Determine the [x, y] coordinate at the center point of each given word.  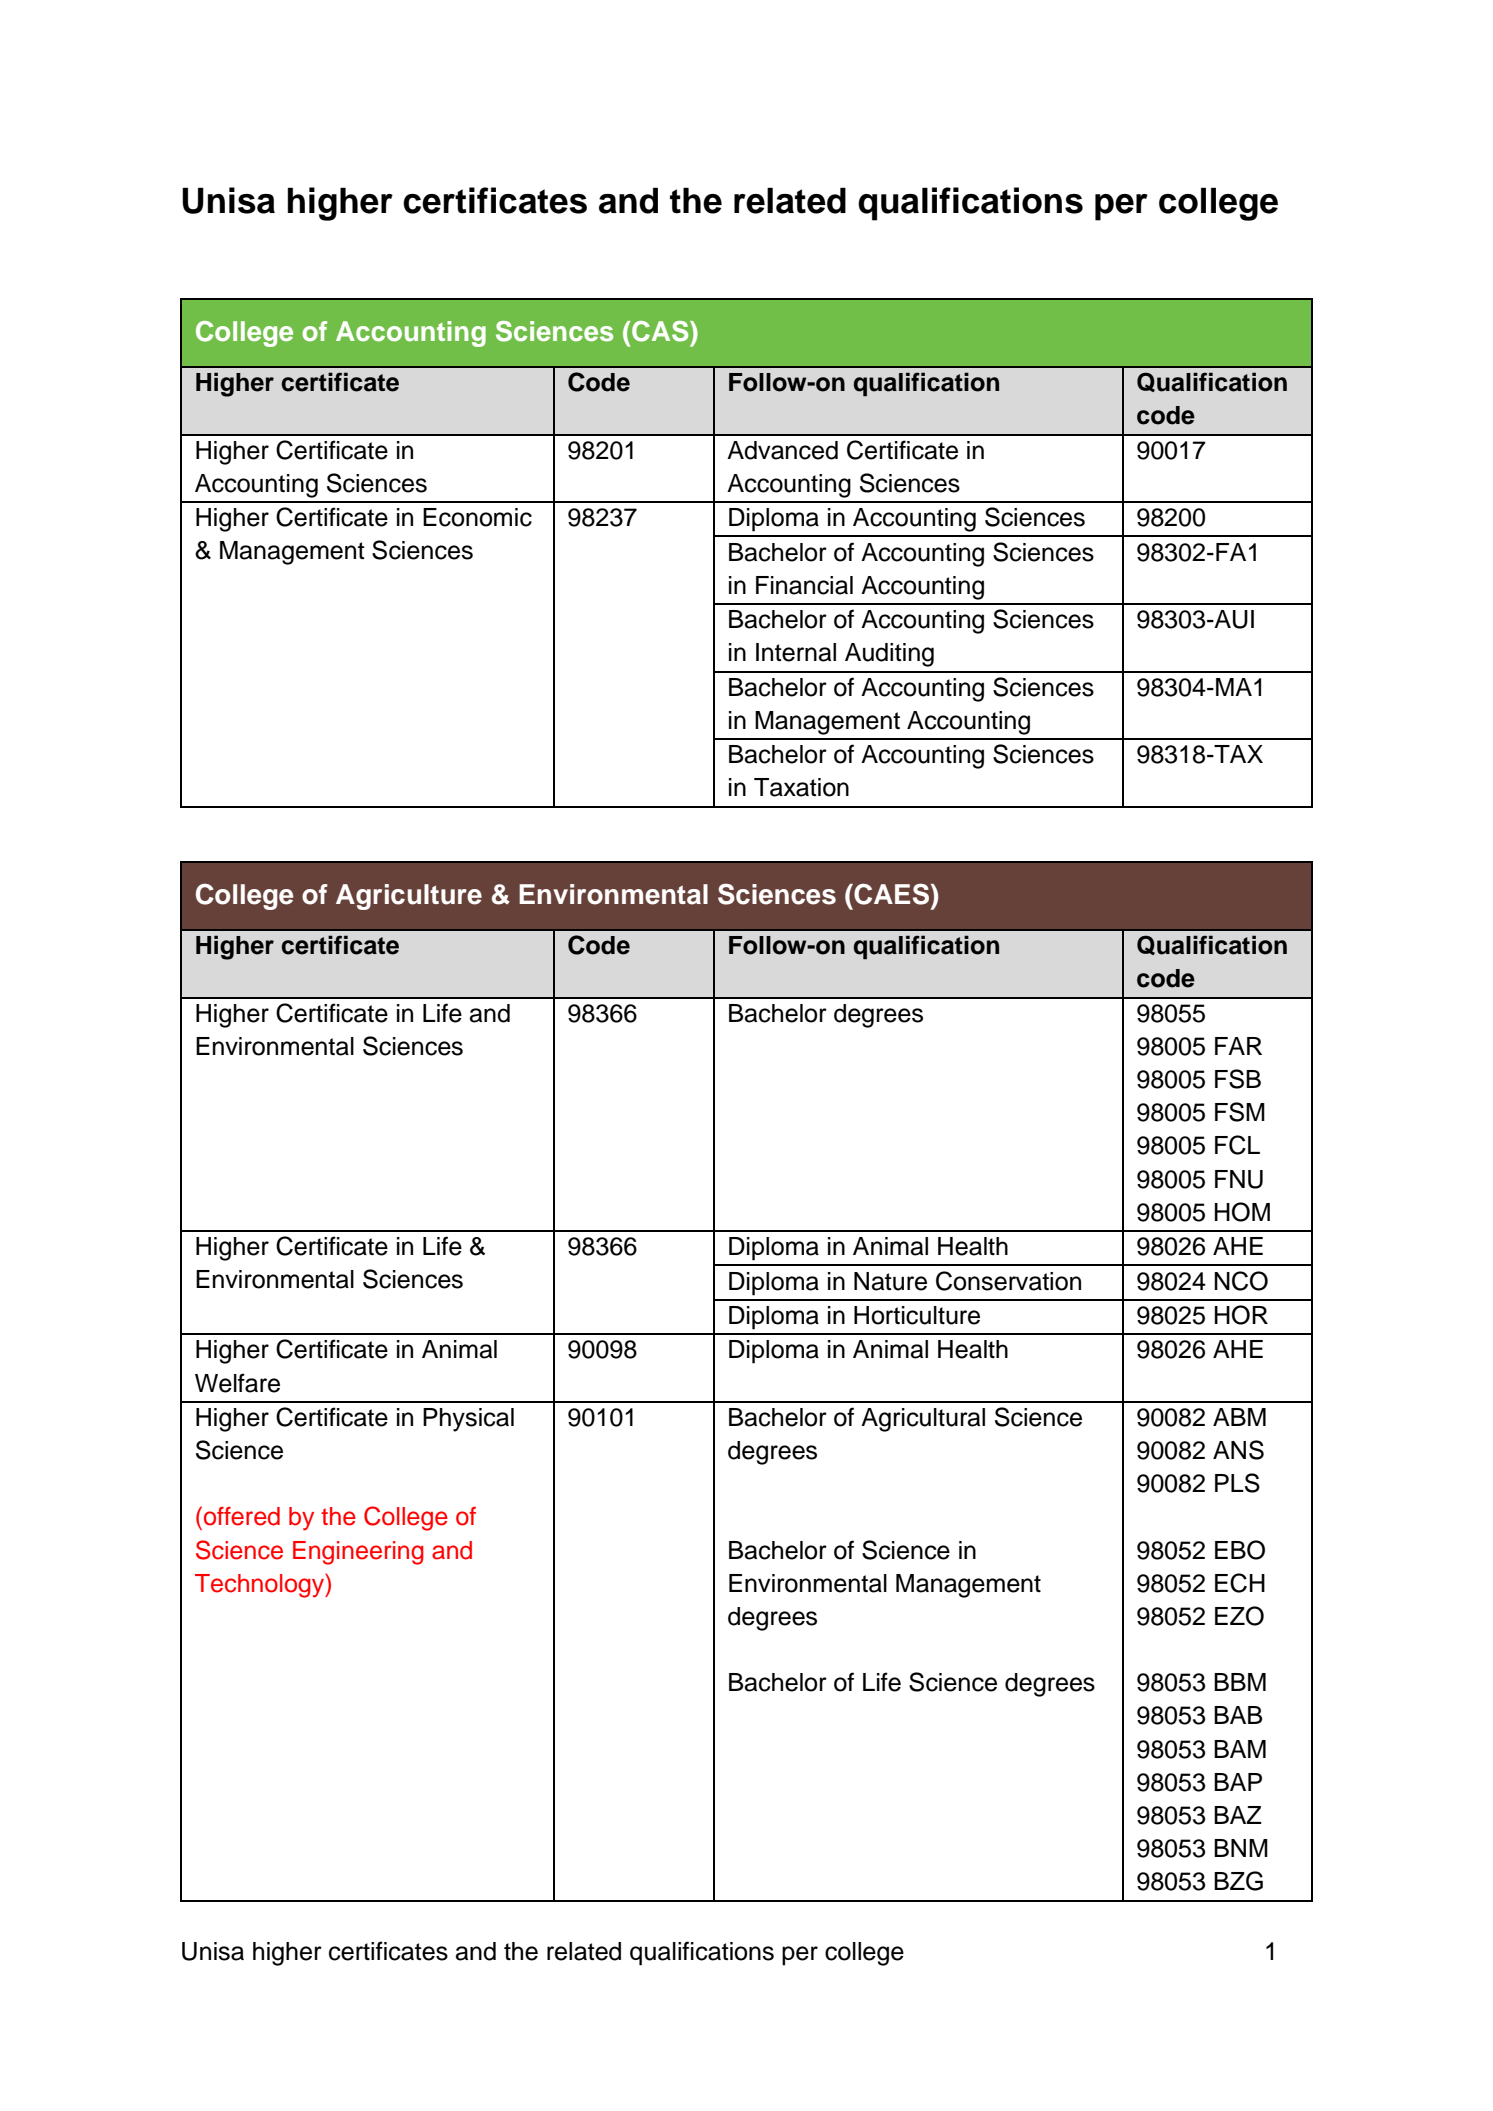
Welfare [237, 1383]
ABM [1239, 1417]
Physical [468, 1420]
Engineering [358, 1553]
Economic [477, 517]
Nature [890, 1281]
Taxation [801, 787]
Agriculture [409, 897]
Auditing [889, 655]
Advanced [782, 450]
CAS [661, 331]
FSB [1238, 1079]
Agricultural [923, 1420]
